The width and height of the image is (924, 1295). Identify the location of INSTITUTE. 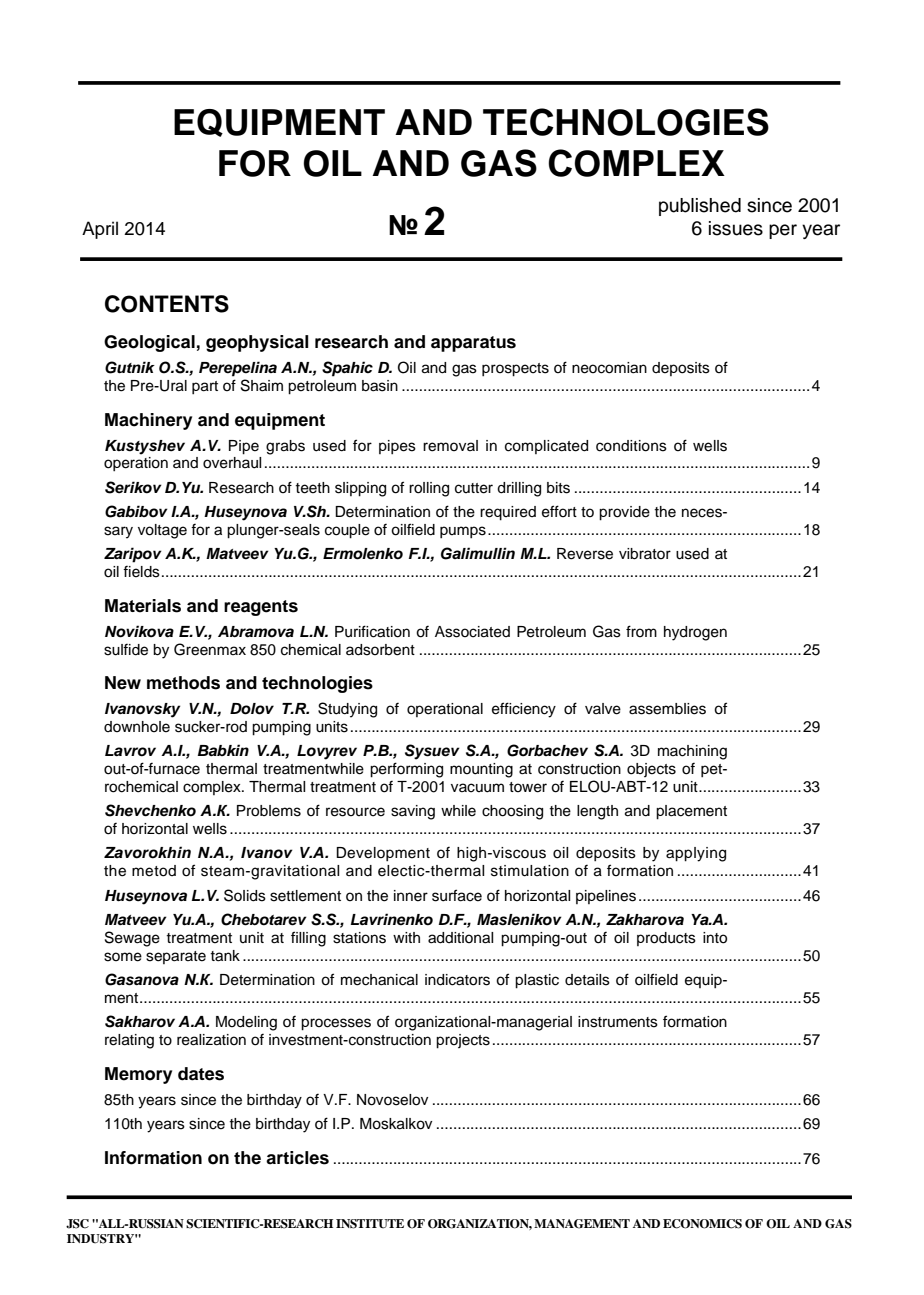
(370, 1224).
